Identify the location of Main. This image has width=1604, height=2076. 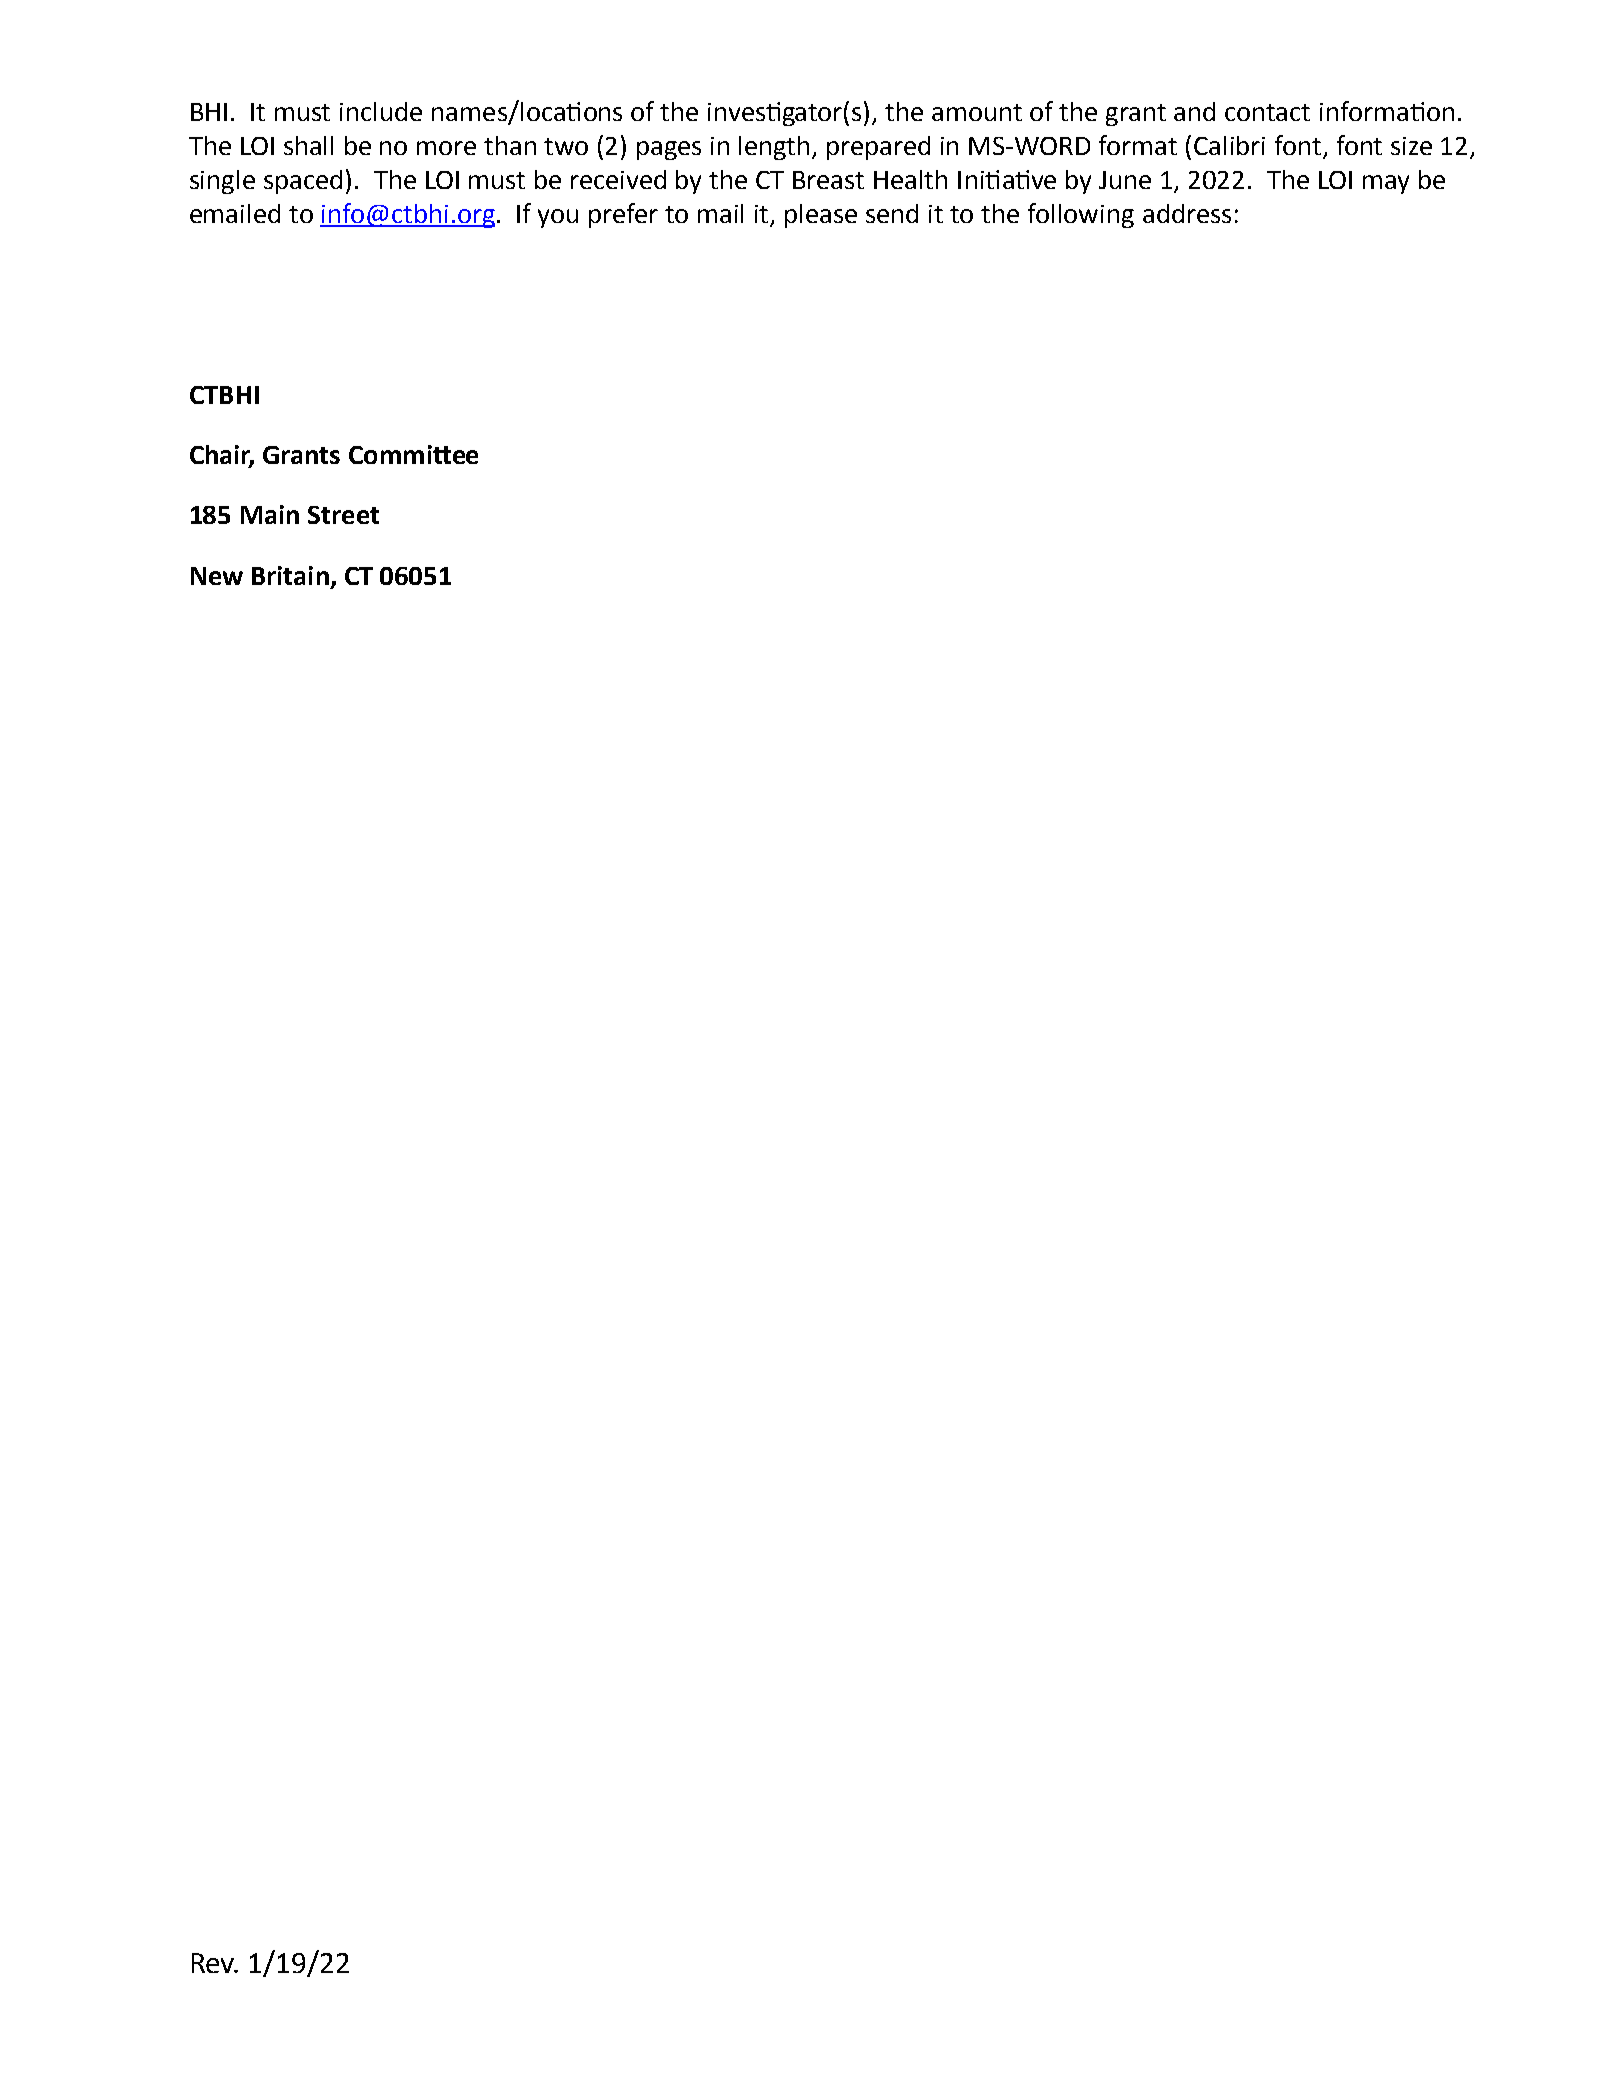
(270, 514).
